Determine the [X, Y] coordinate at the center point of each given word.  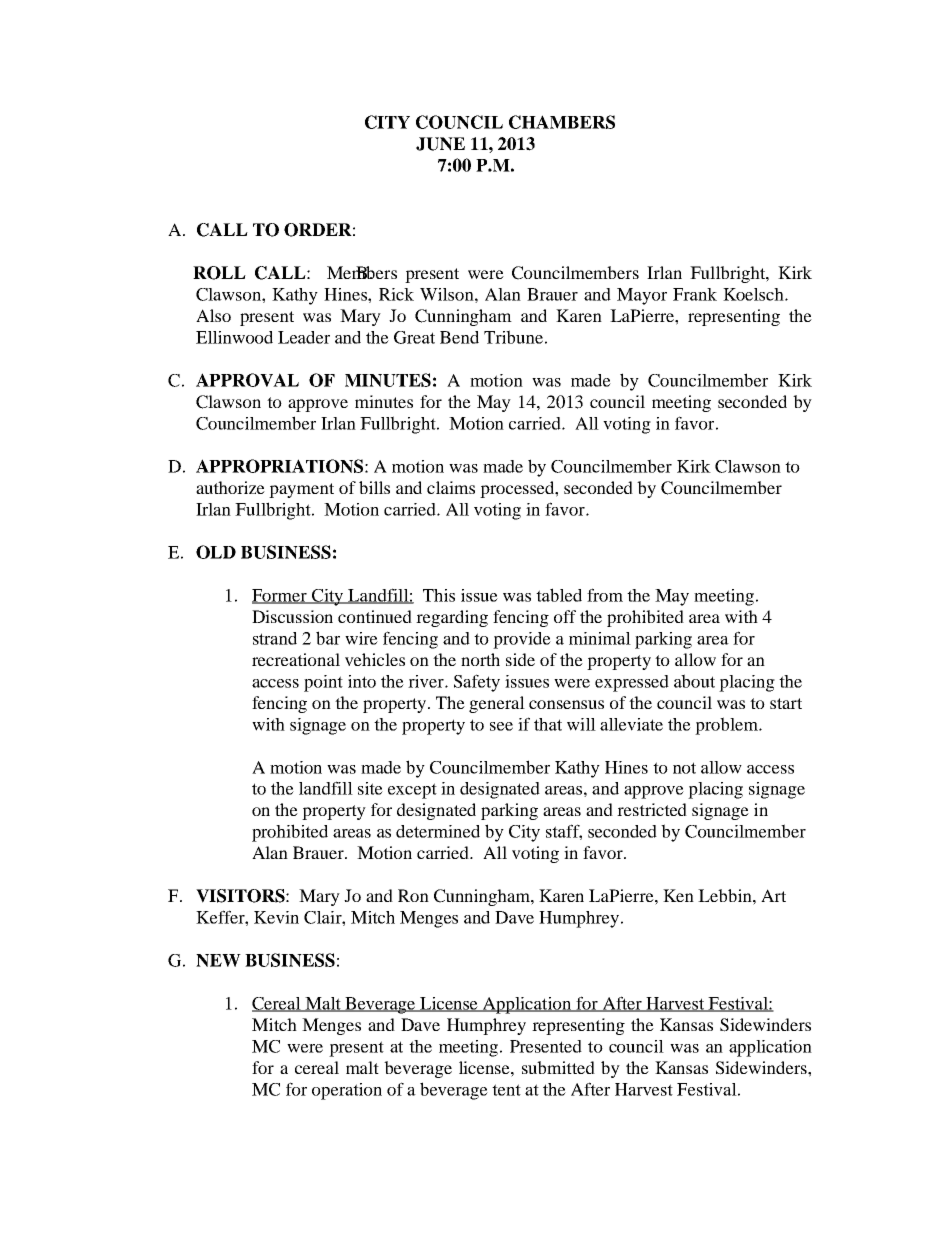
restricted [652, 809]
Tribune [513, 337]
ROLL [219, 273]
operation [347, 1091]
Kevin [276, 917]
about [694, 681]
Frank [695, 294]
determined [438, 831]
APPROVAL [247, 380]
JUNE [440, 144]
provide [522, 640]
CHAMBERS [562, 122]
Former [280, 596]
